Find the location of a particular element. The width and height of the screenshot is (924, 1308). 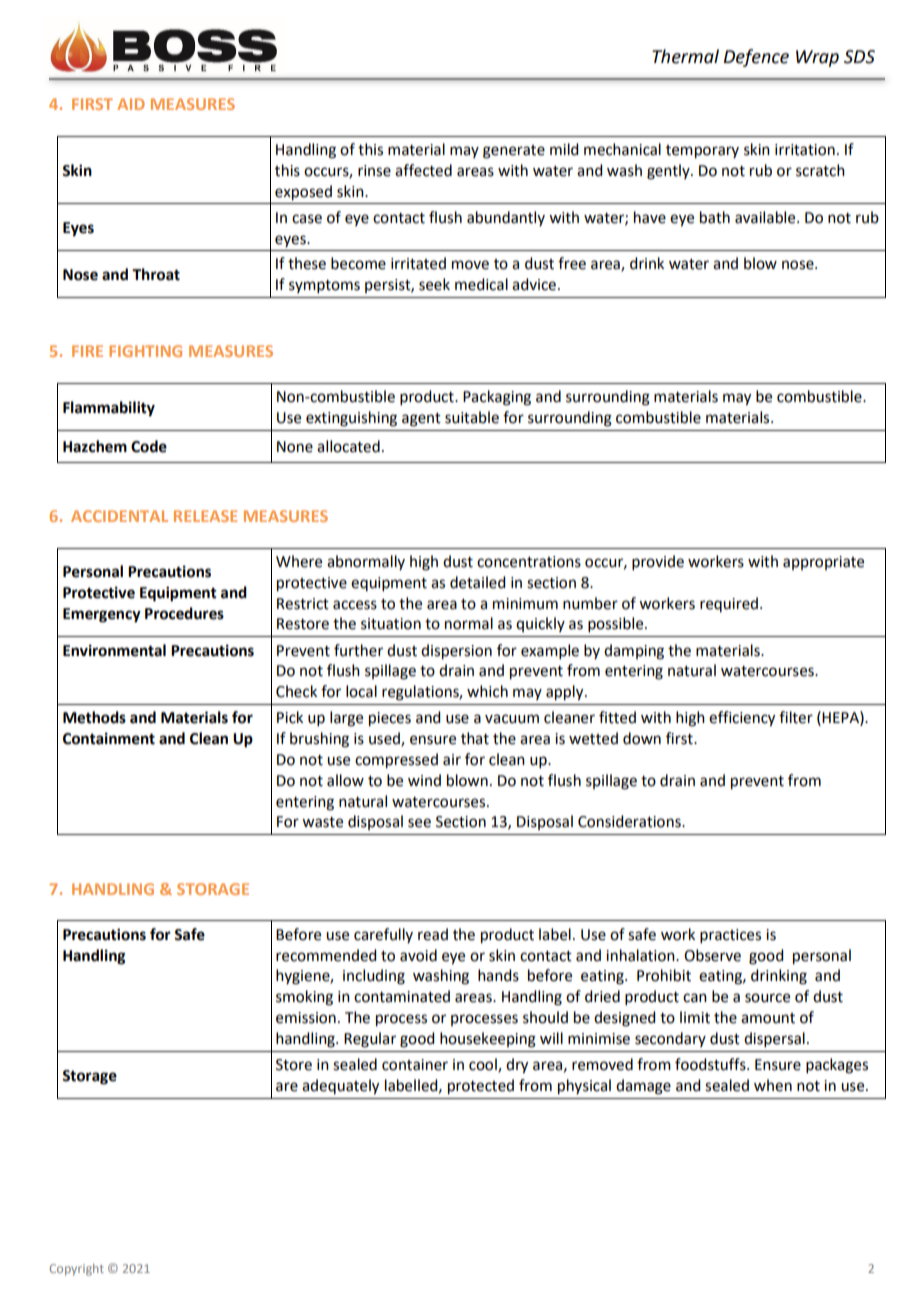

Packaging is located at coordinates (497, 398).
